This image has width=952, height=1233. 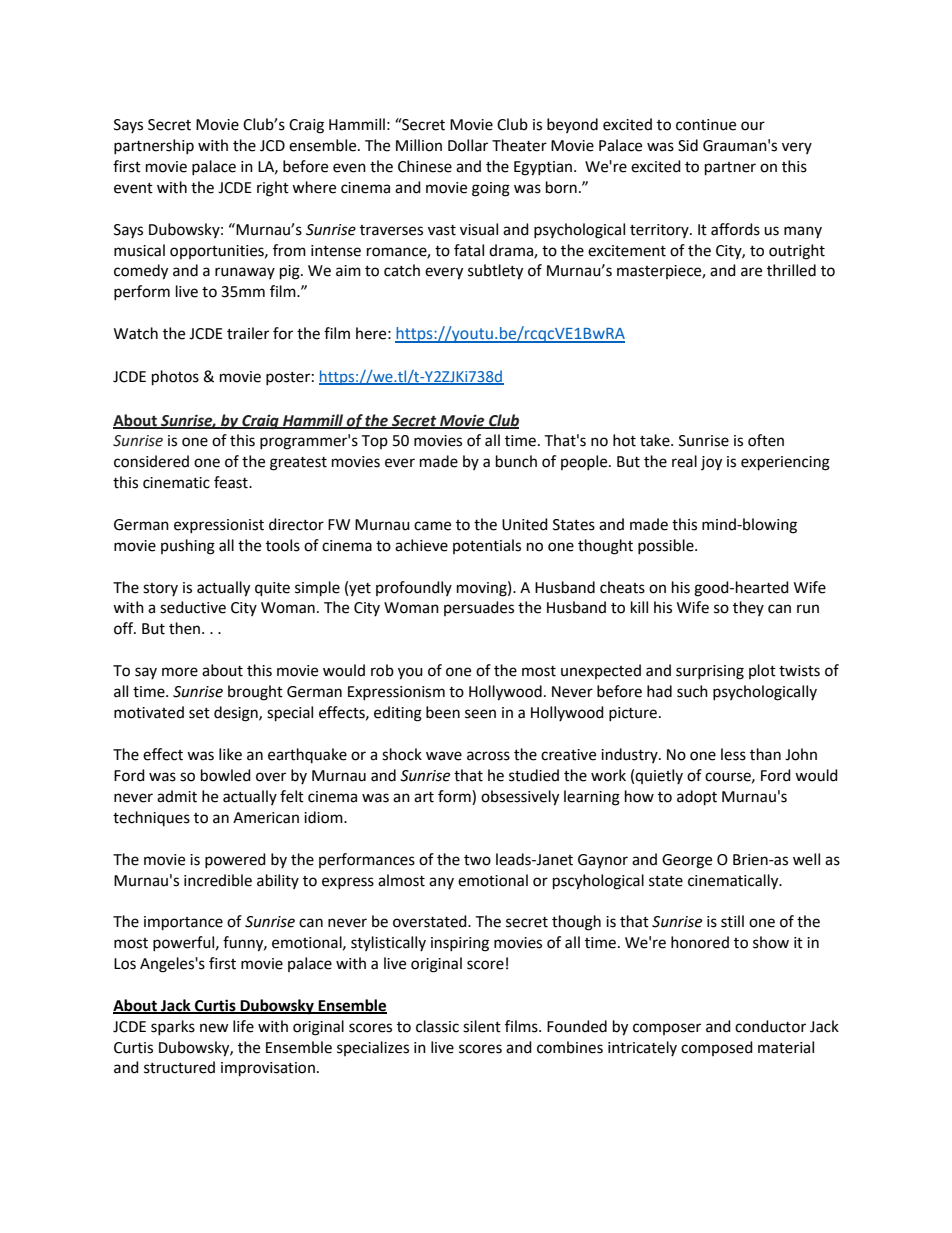 What do you see at coordinates (706, 125) in the image?
I see `continue` at bounding box center [706, 125].
